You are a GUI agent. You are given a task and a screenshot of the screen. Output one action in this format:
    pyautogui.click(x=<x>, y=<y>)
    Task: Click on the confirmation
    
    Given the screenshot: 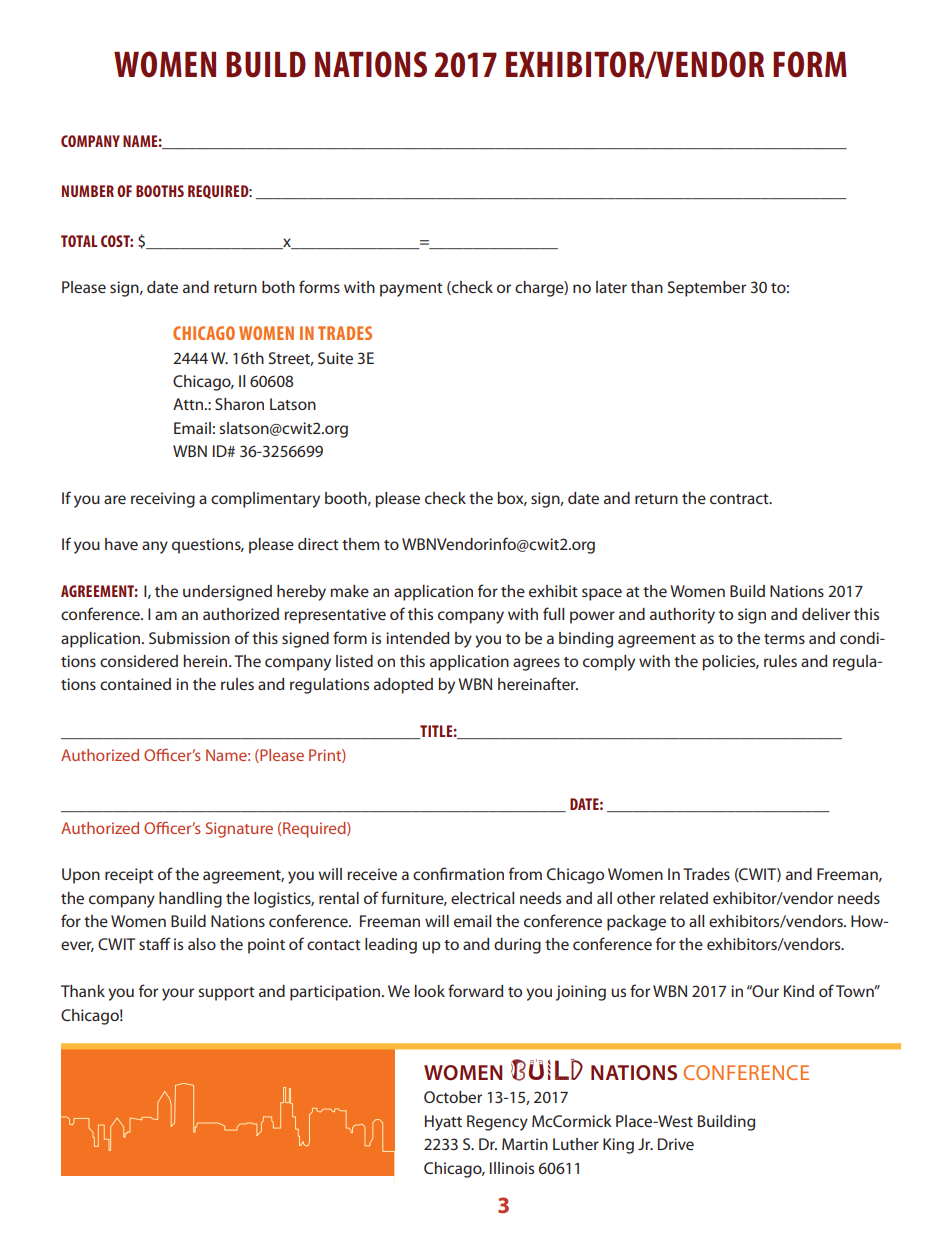 What is the action you would take?
    pyautogui.click(x=458, y=873)
